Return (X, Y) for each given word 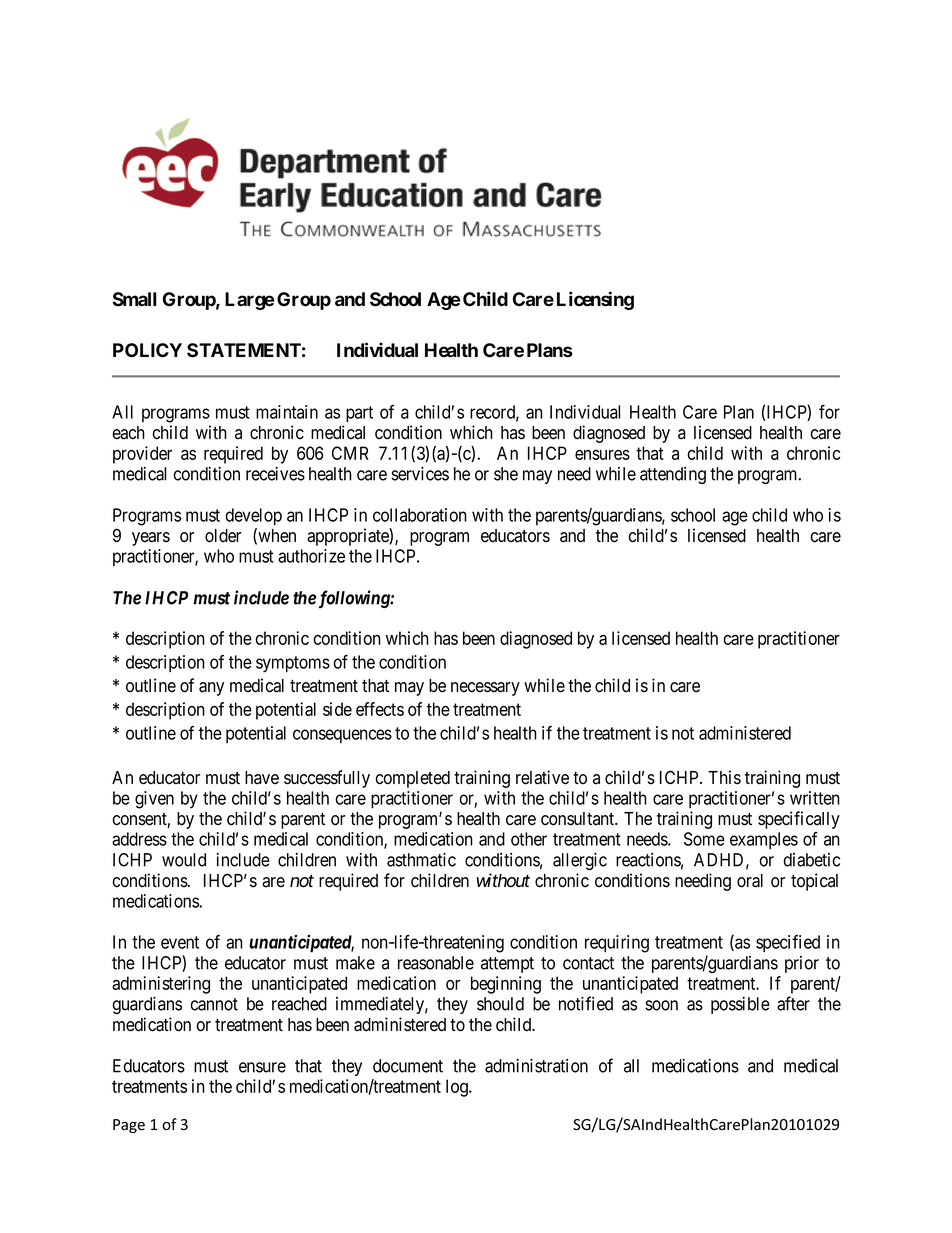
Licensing (595, 300)
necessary (485, 689)
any (211, 689)
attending (673, 475)
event (180, 942)
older (223, 536)
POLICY (147, 350)
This (724, 777)
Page (129, 1126)
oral (750, 881)
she (506, 474)
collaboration (420, 515)
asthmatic (421, 860)
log (458, 1088)
